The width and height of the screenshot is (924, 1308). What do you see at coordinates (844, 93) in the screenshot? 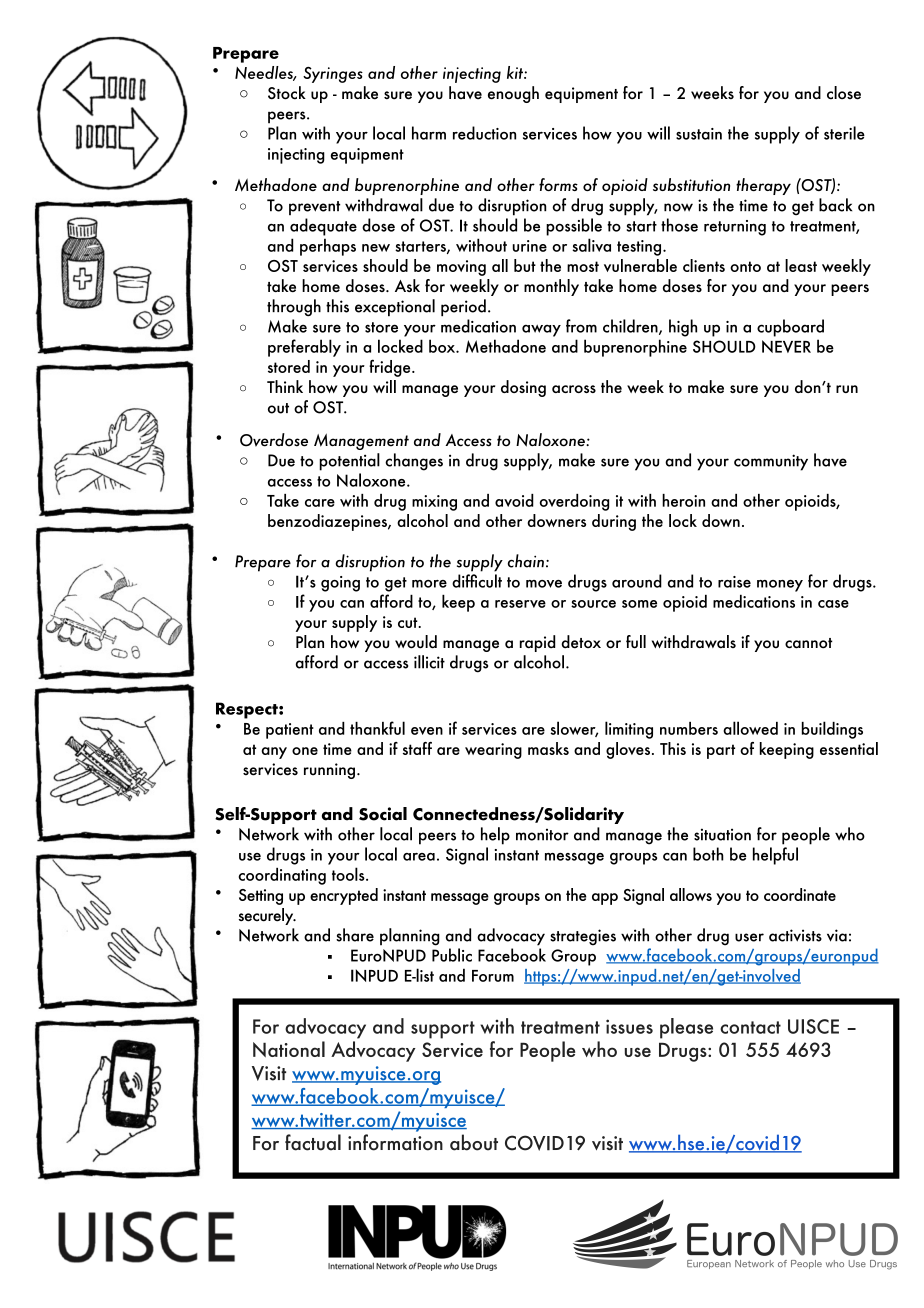
I see `close` at bounding box center [844, 93].
